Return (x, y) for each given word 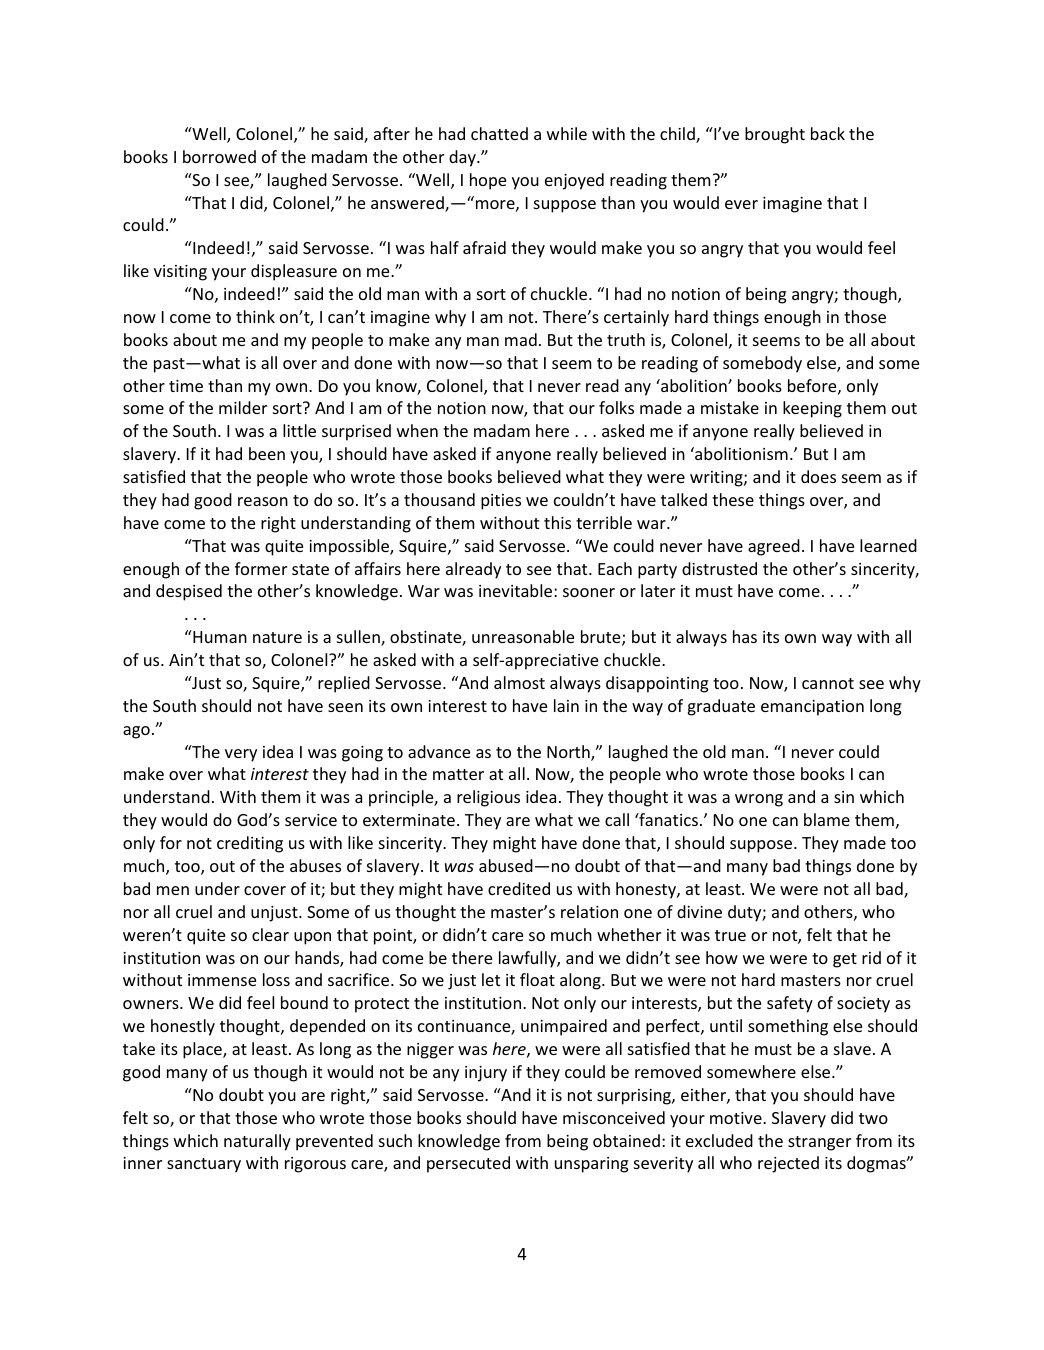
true (730, 935)
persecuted (468, 1164)
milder (243, 407)
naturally (257, 1142)
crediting (250, 844)
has (745, 636)
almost (519, 682)
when (417, 430)
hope (488, 181)
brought (775, 135)
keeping (812, 409)
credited (519, 888)
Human (219, 636)
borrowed (219, 156)
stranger (819, 1143)
